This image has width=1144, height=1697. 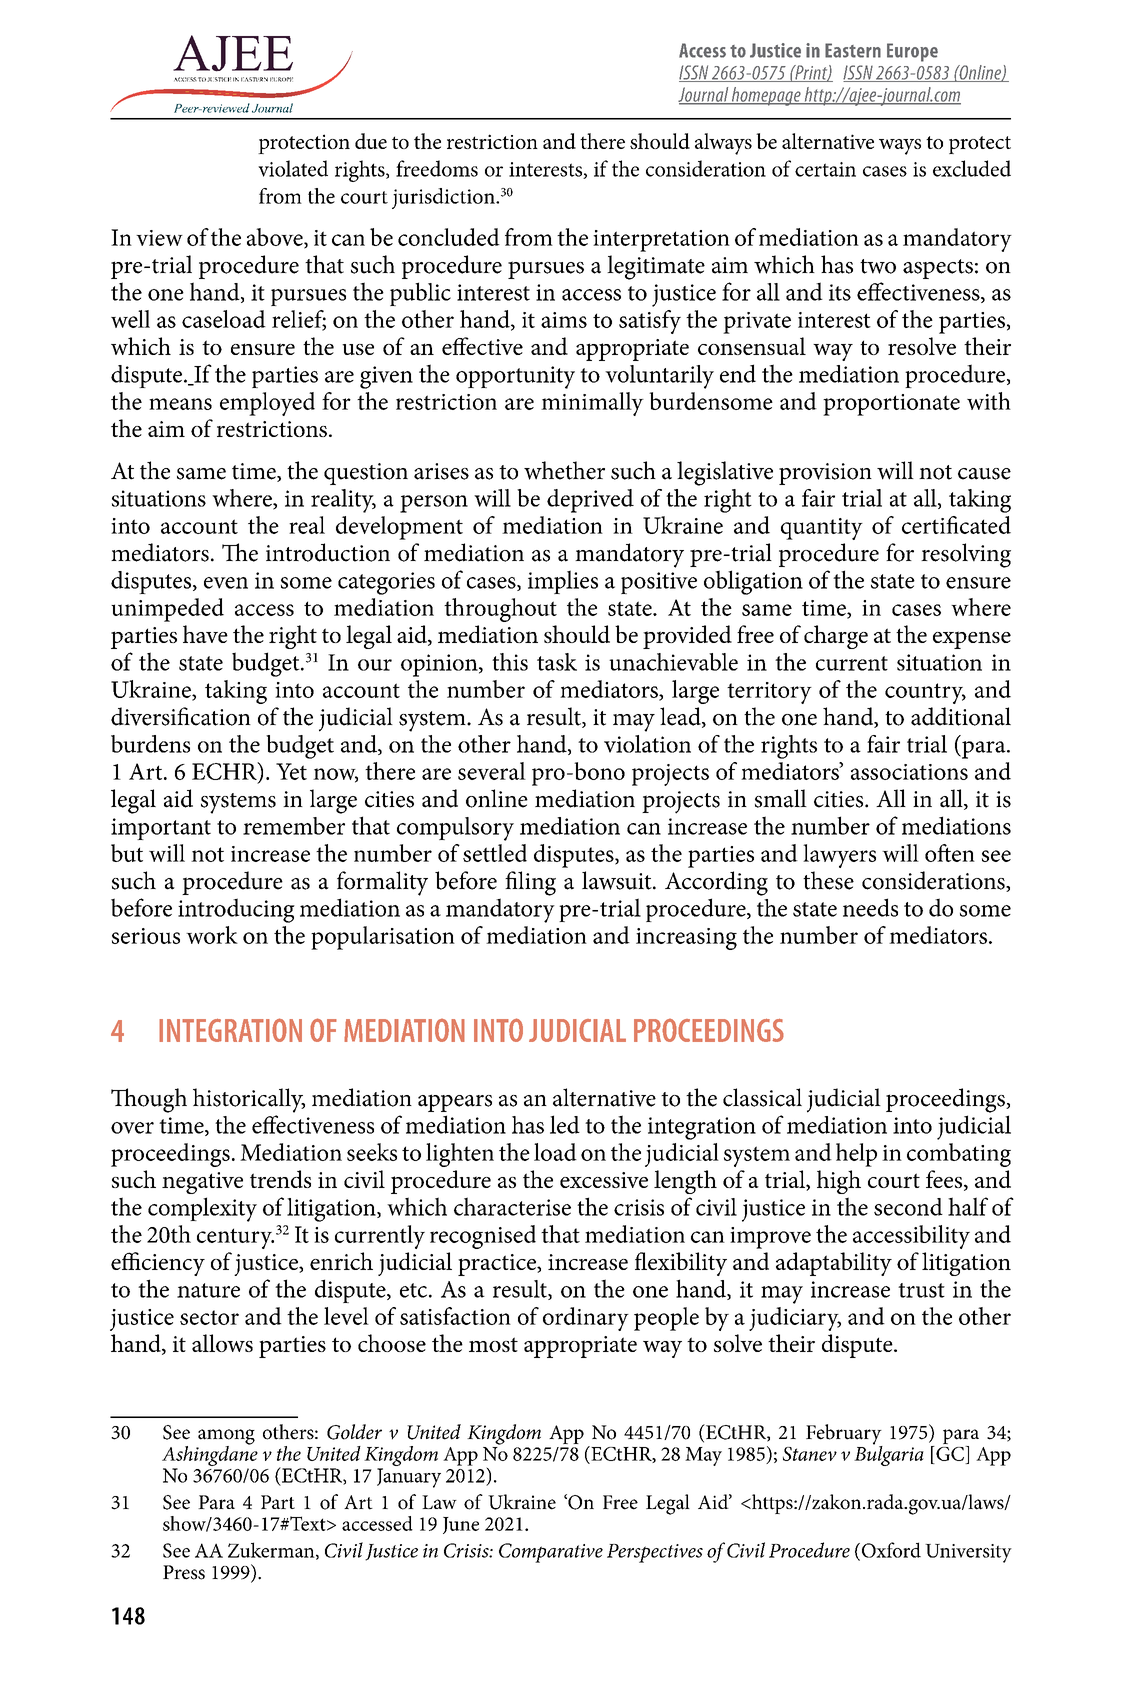 I want to click on have, so click(x=205, y=634).
